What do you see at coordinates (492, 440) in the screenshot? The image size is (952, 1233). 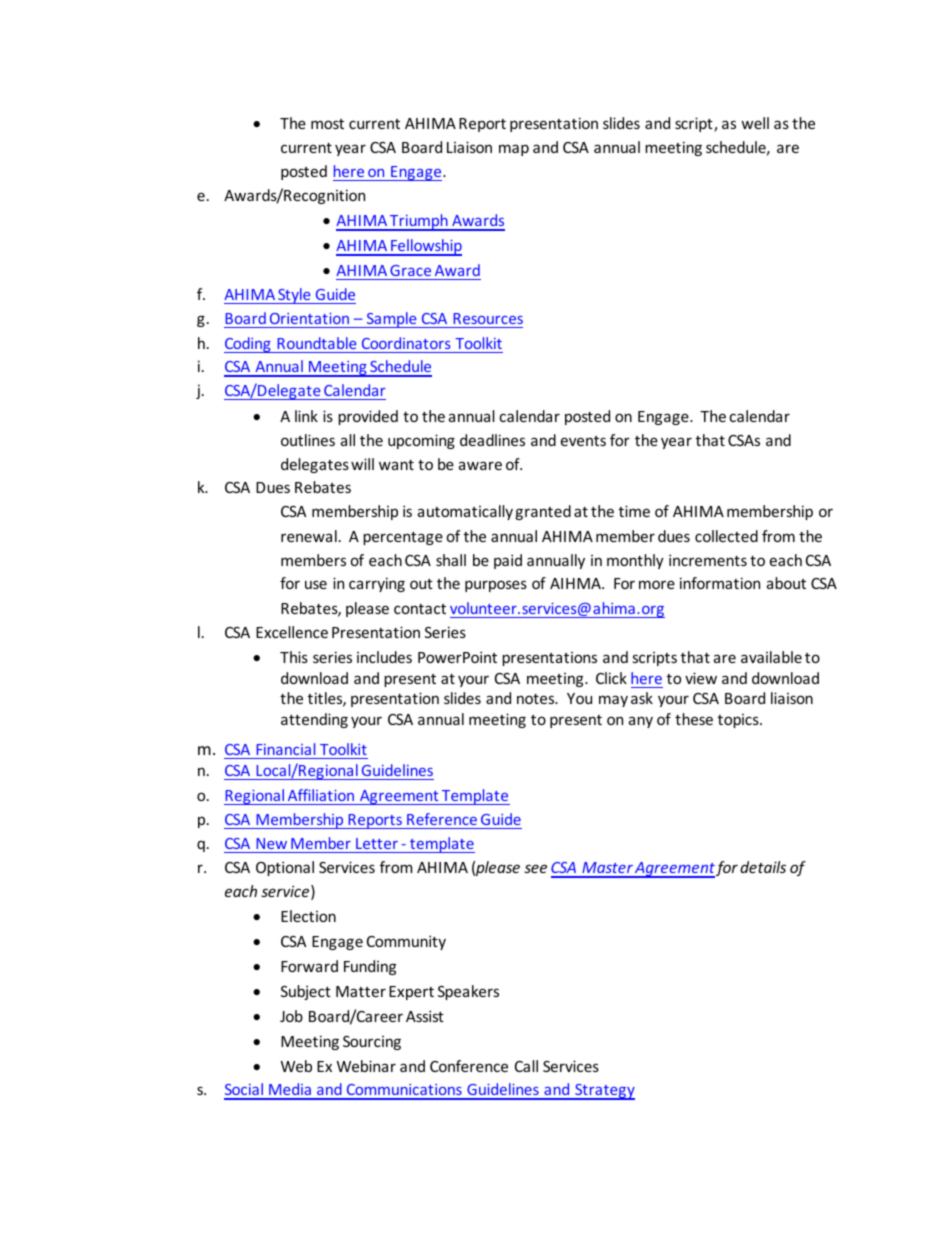 I see `deadlines` at bounding box center [492, 440].
